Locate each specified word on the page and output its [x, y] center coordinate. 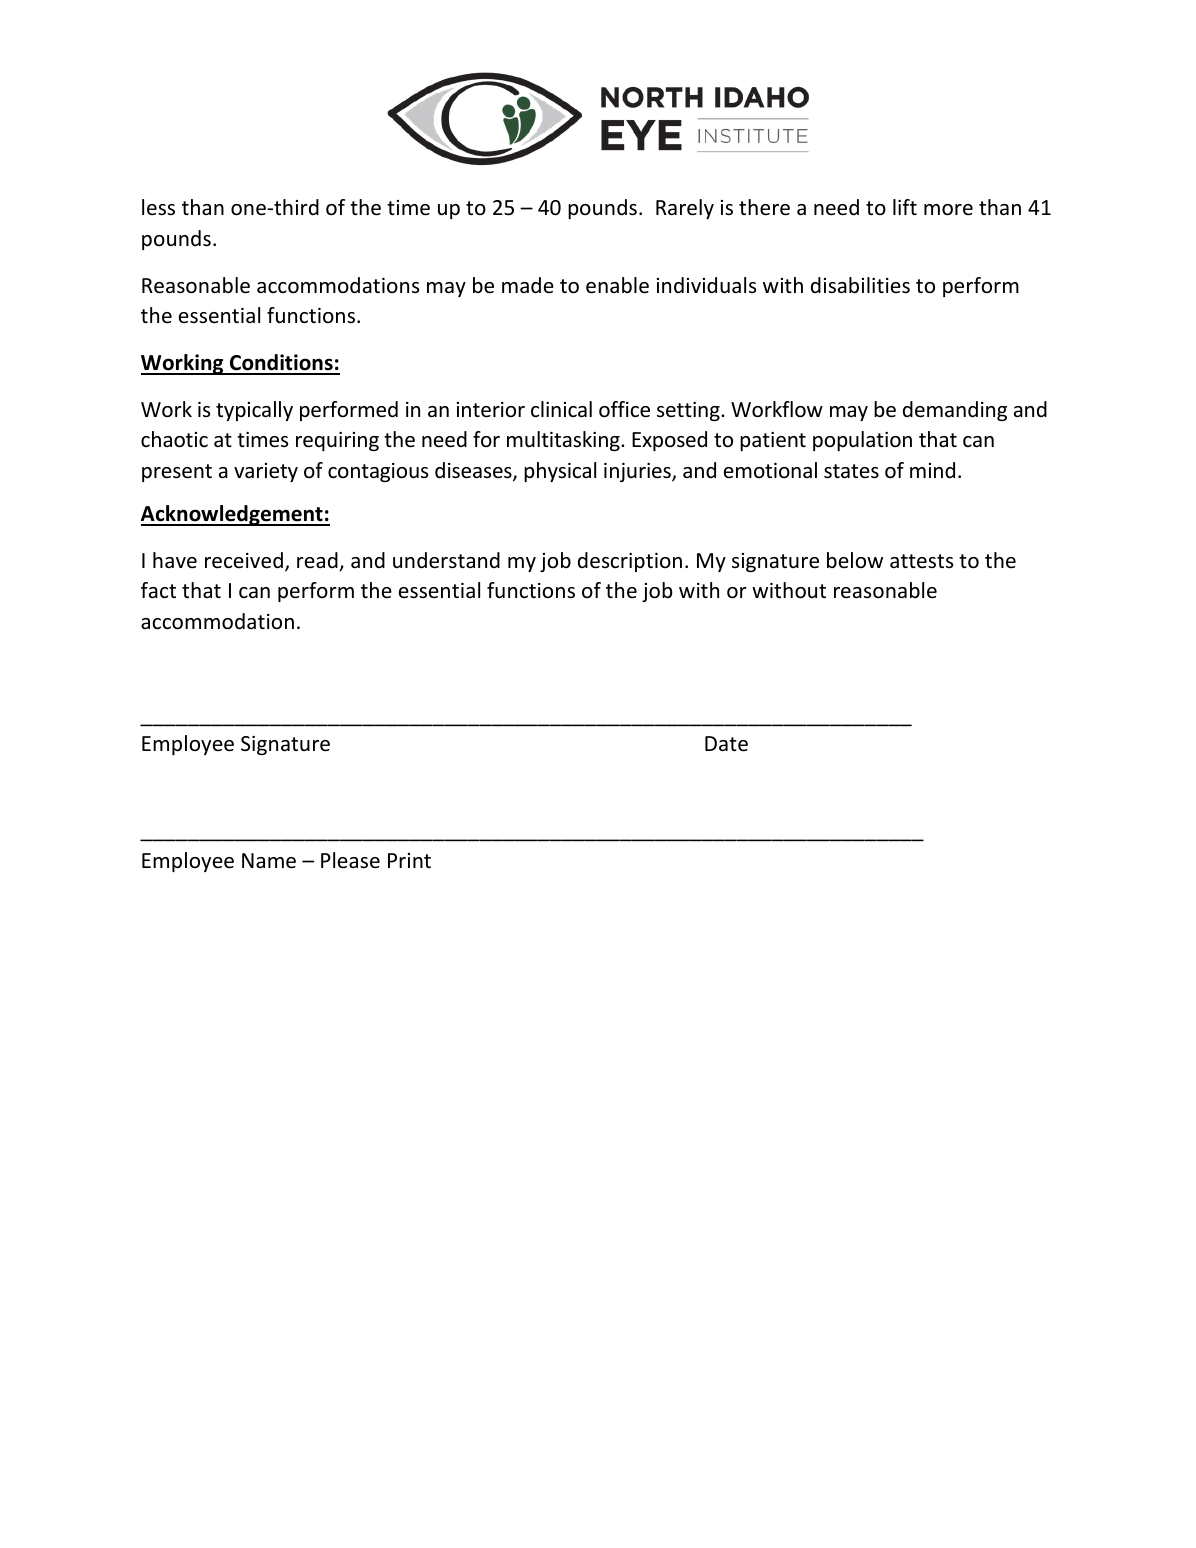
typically [254, 411]
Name [269, 861]
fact [158, 590]
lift [905, 207]
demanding [955, 411]
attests [921, 561]
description [630, 562]
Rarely [685, 209]
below [855, 560]
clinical [561, 409]
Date [726, 744]
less [158, 207]
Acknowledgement [233, 515]
